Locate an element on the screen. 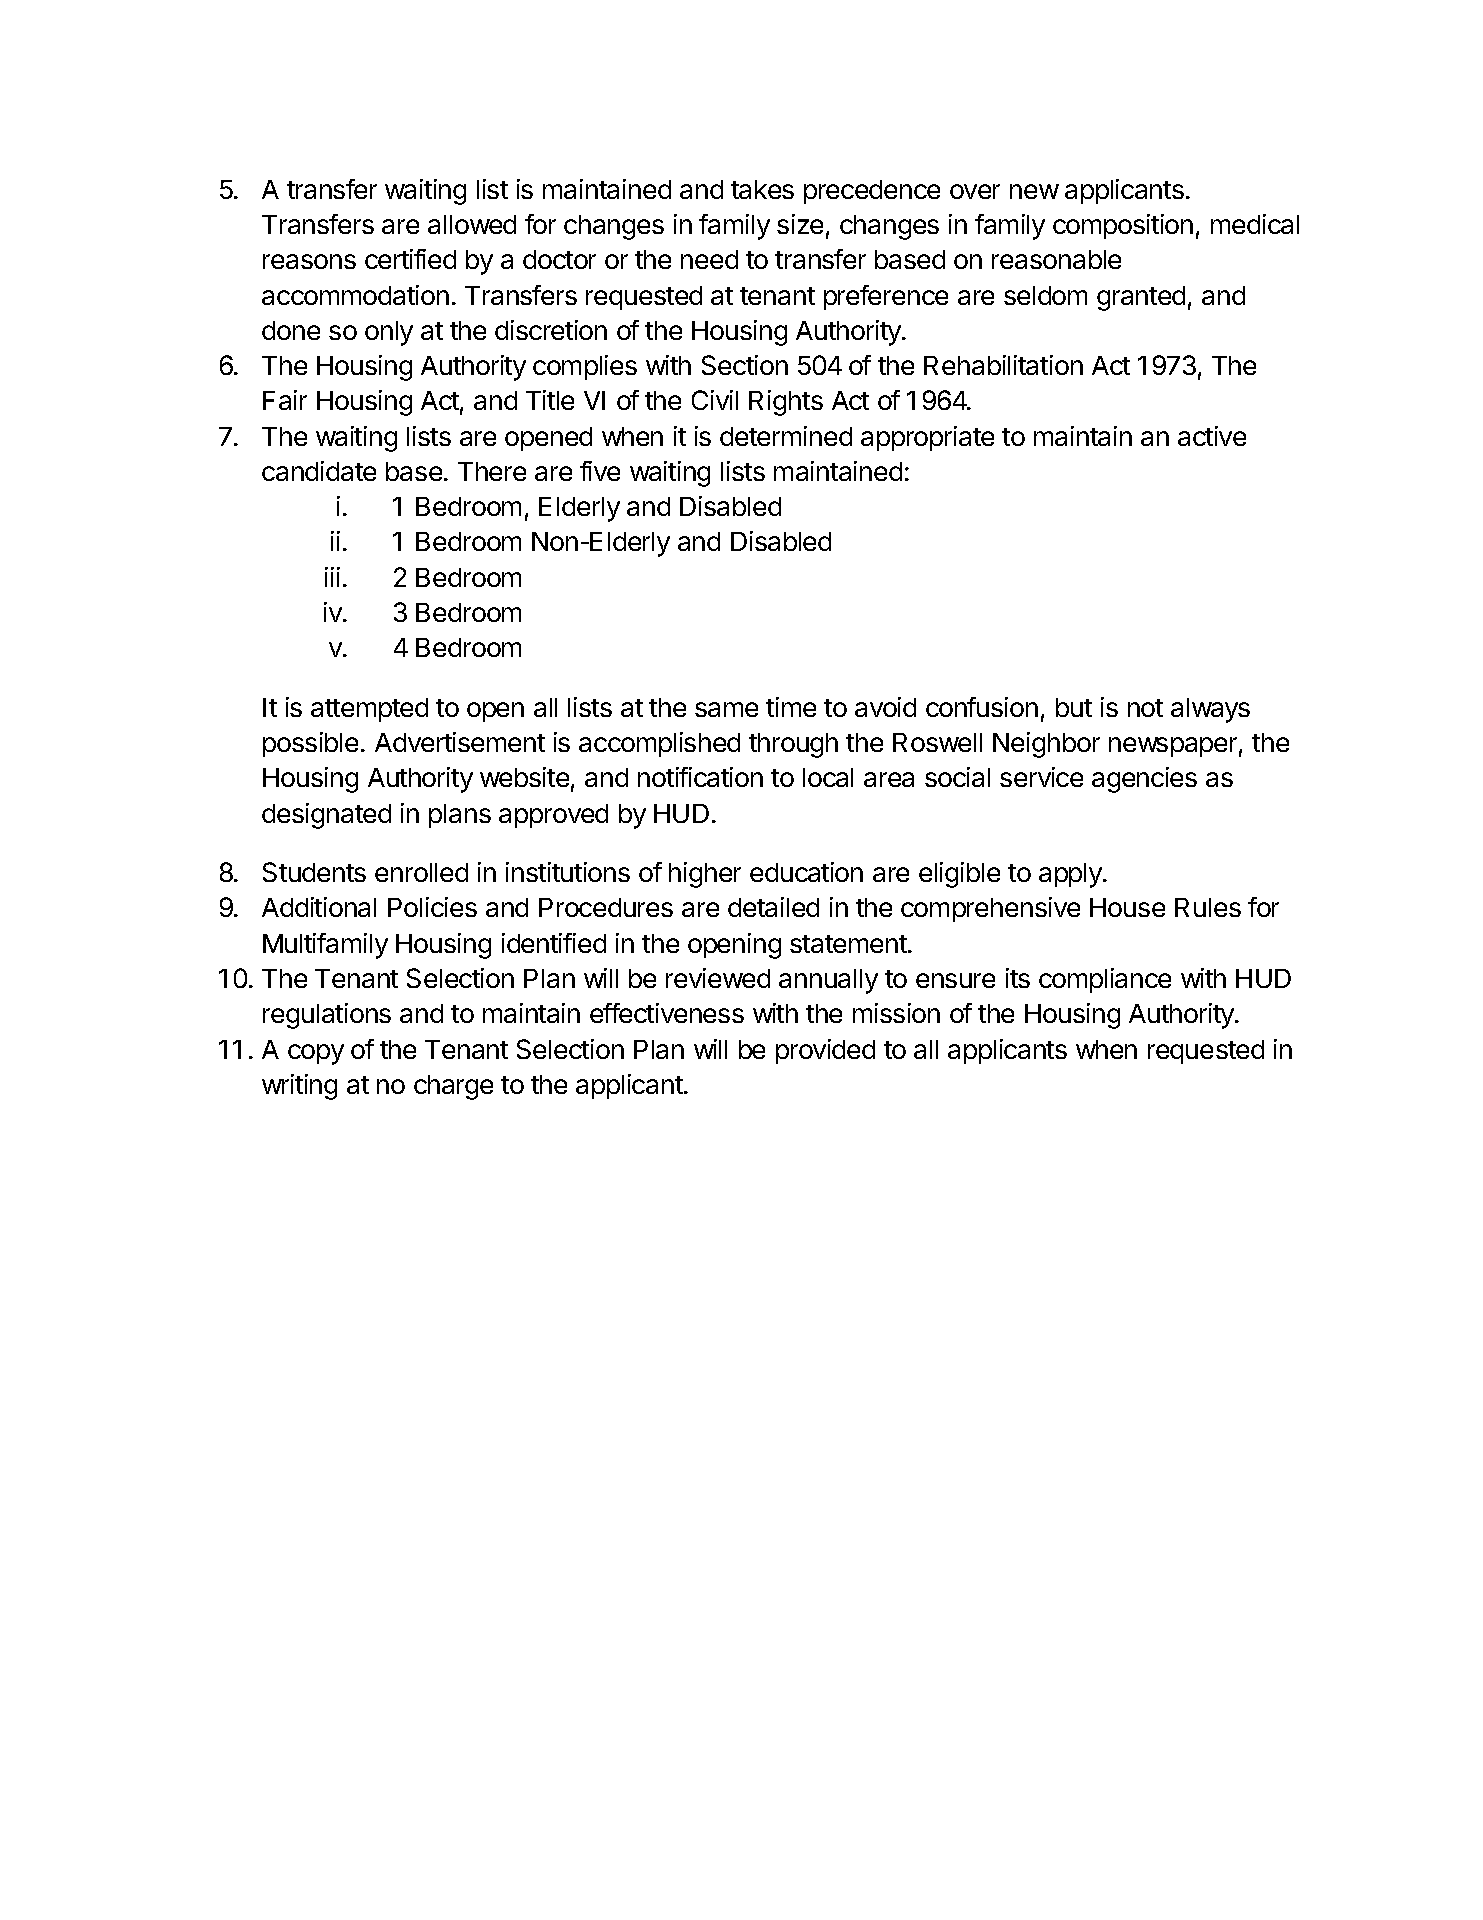  only is located at coordinates (389, 333).
